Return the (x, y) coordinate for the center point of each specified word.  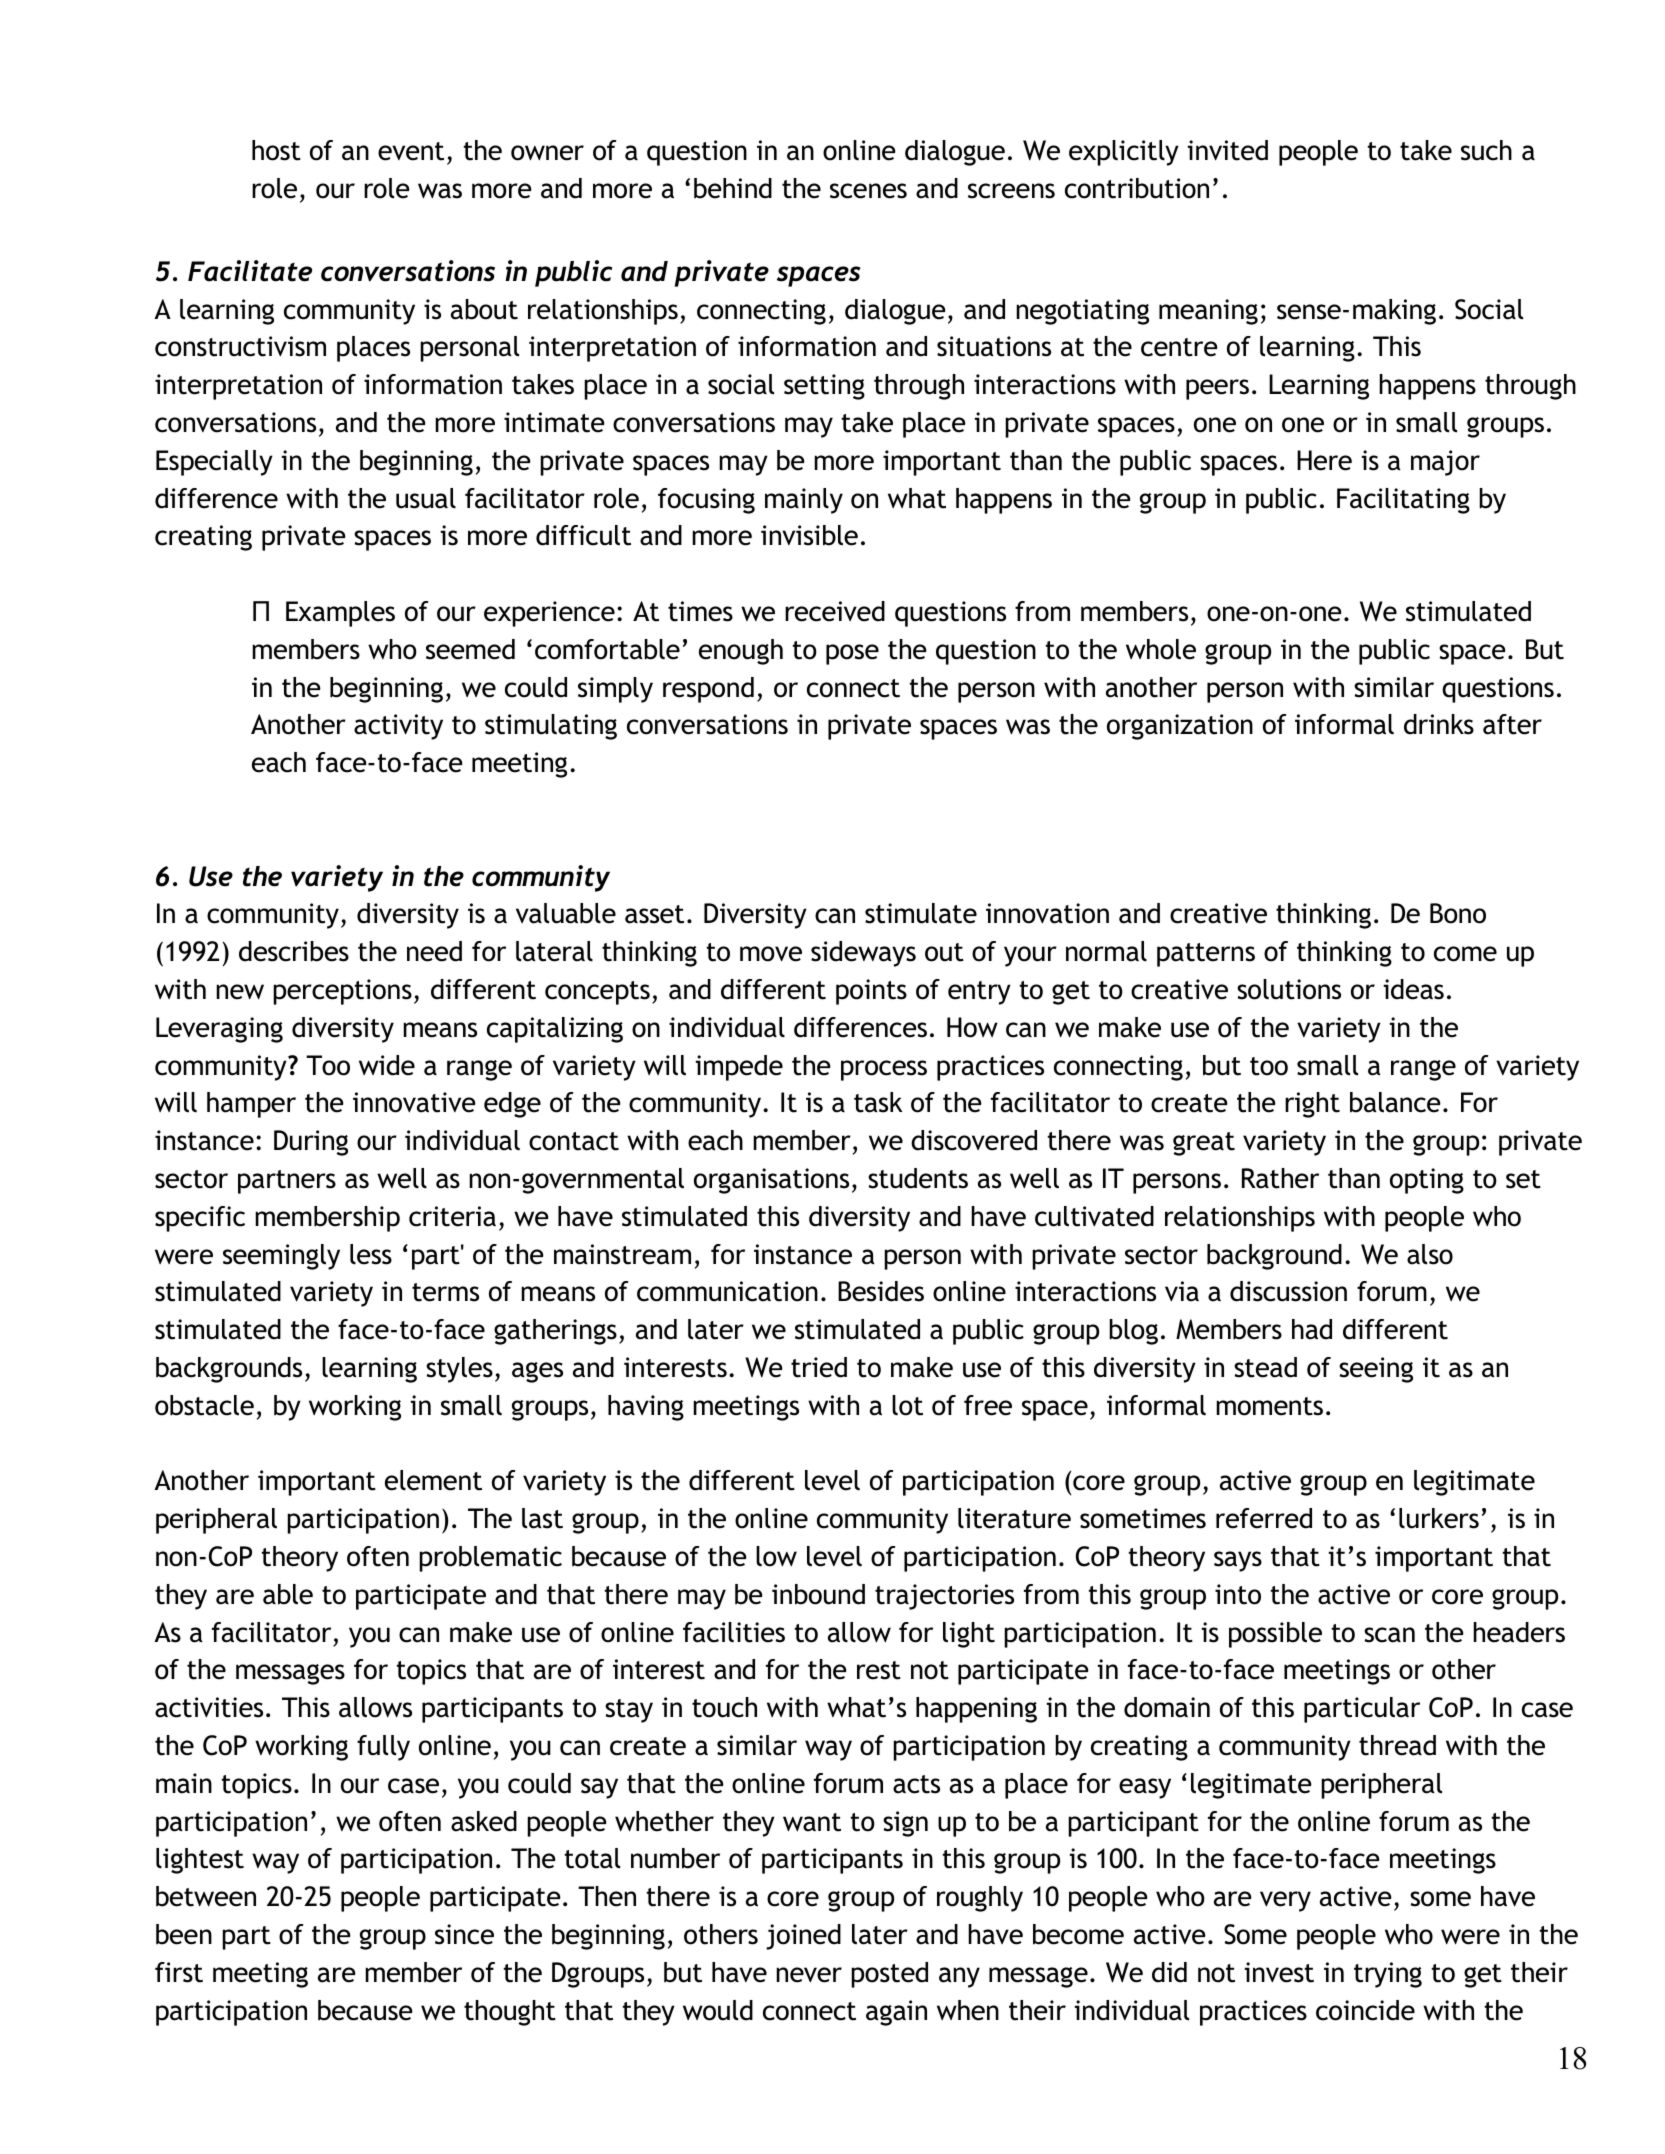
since (464, 1934)
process (884, 1070)
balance (1395, 1102)
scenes (868, 191)
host (276, 150)
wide (387, 1065)
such (1486, 150)
